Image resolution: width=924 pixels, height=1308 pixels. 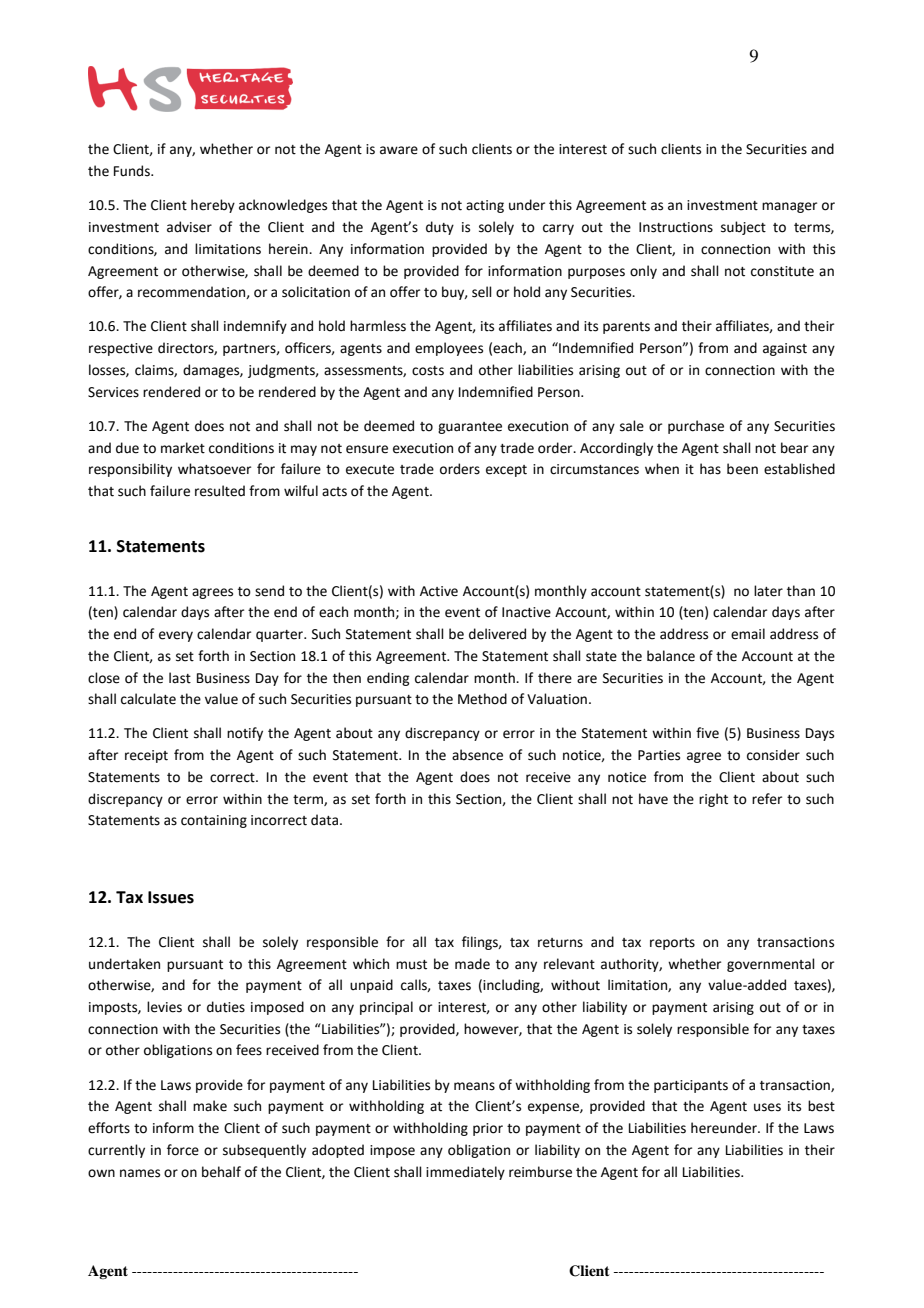 I want to click on delivered, so click(x=497, y=634).
